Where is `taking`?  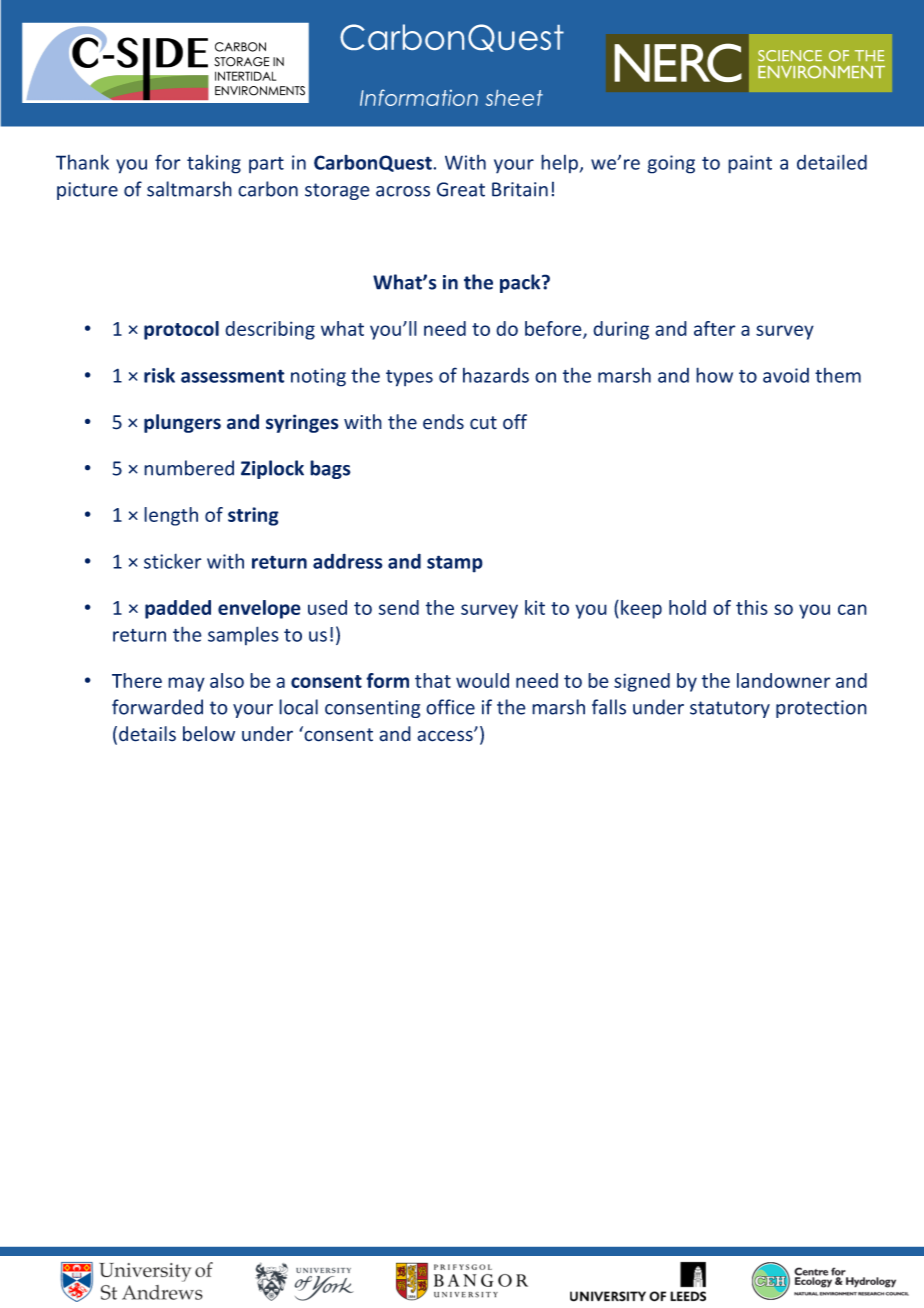
taking is located at coordinates (214, 164).
